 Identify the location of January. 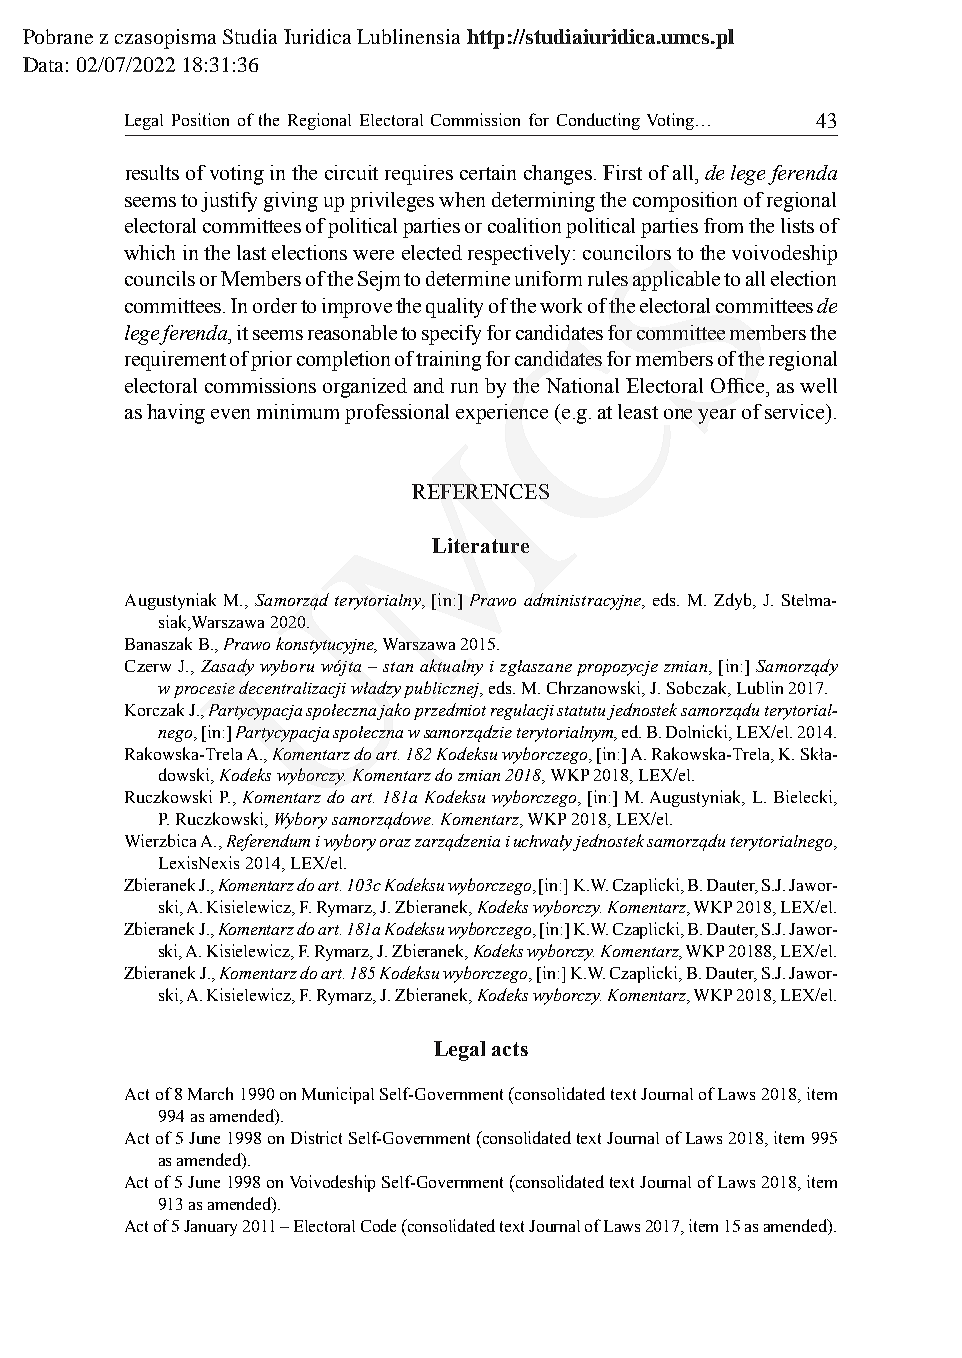
(210, 1228).
